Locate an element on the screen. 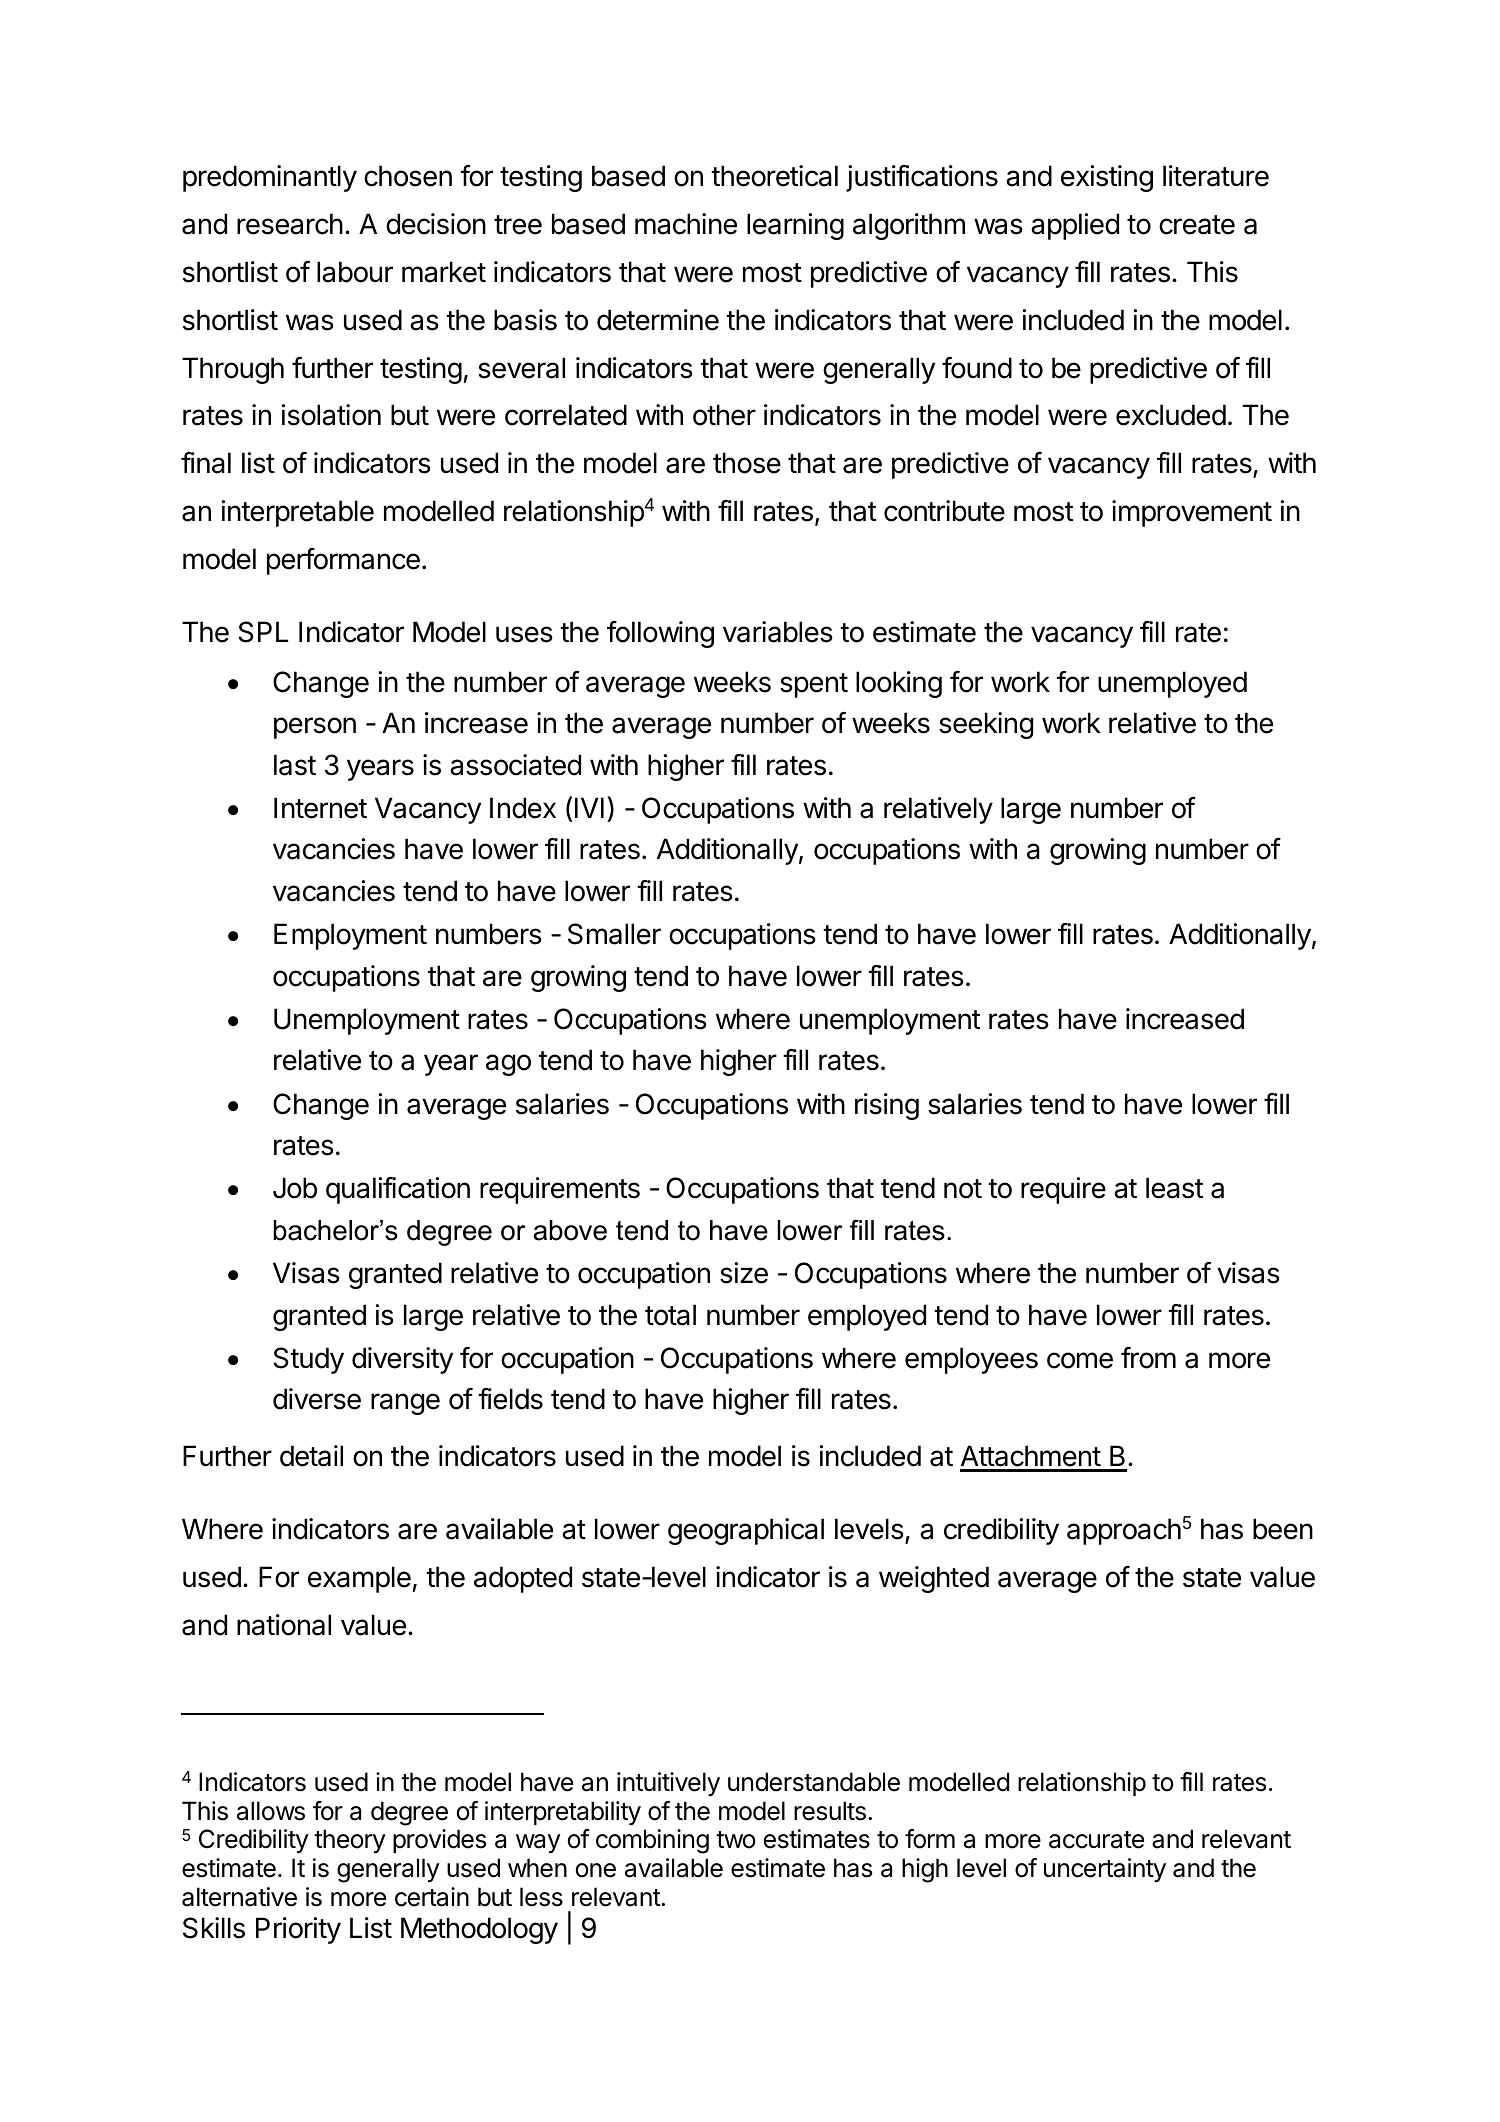 Image resolution: width=1500 pixels, height=2122 pixels. from is located at coordinates (1148, 1358).
